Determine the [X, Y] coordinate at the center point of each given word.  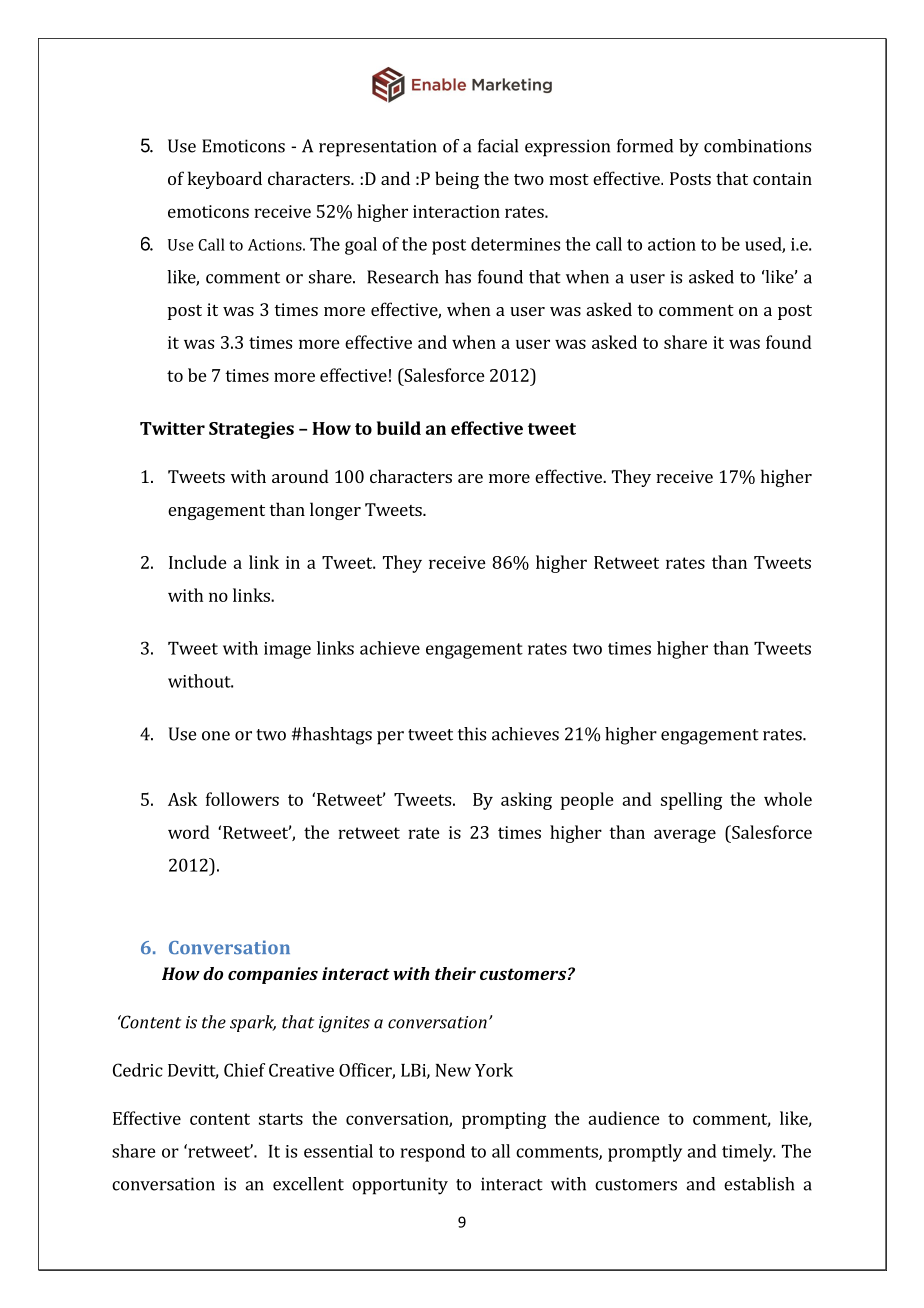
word [189, 832]
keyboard [225, 180]
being [457, 180]
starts [281, 1119]
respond [433, 1153]
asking [526, 801]
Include [198, 562]
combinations [757, 146]
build [399, 428]
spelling [691, 801]
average [685, 836]
